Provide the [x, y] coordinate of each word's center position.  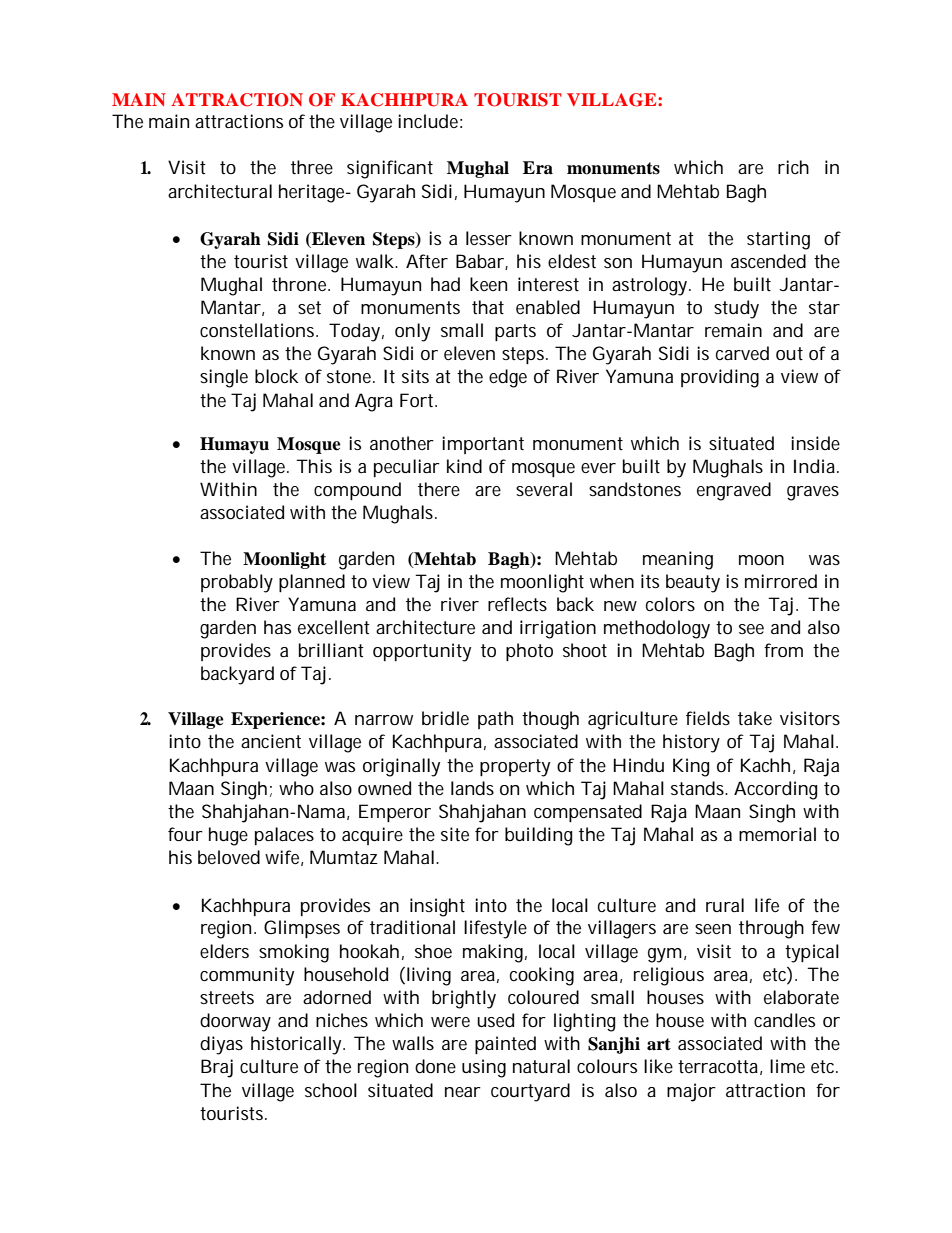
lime [787, 1066]
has [277, 627]
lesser [489, 238]
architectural [220, 191]
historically [298, 1045]
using [484, 1068]
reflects [517, 604]
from [783, 650]
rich [793, 167]
